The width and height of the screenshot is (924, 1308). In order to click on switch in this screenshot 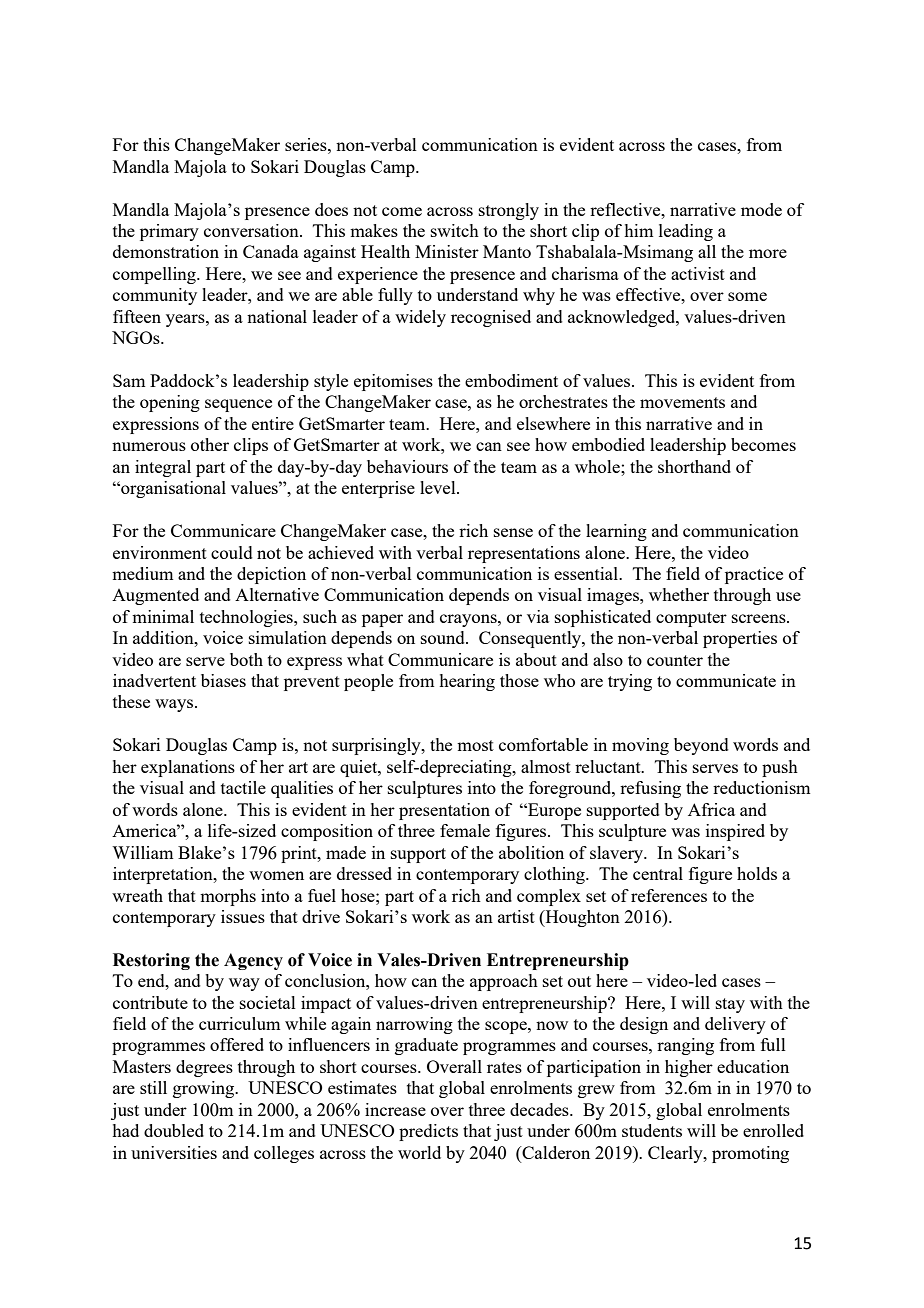, I will do `click(455, 230)`.
